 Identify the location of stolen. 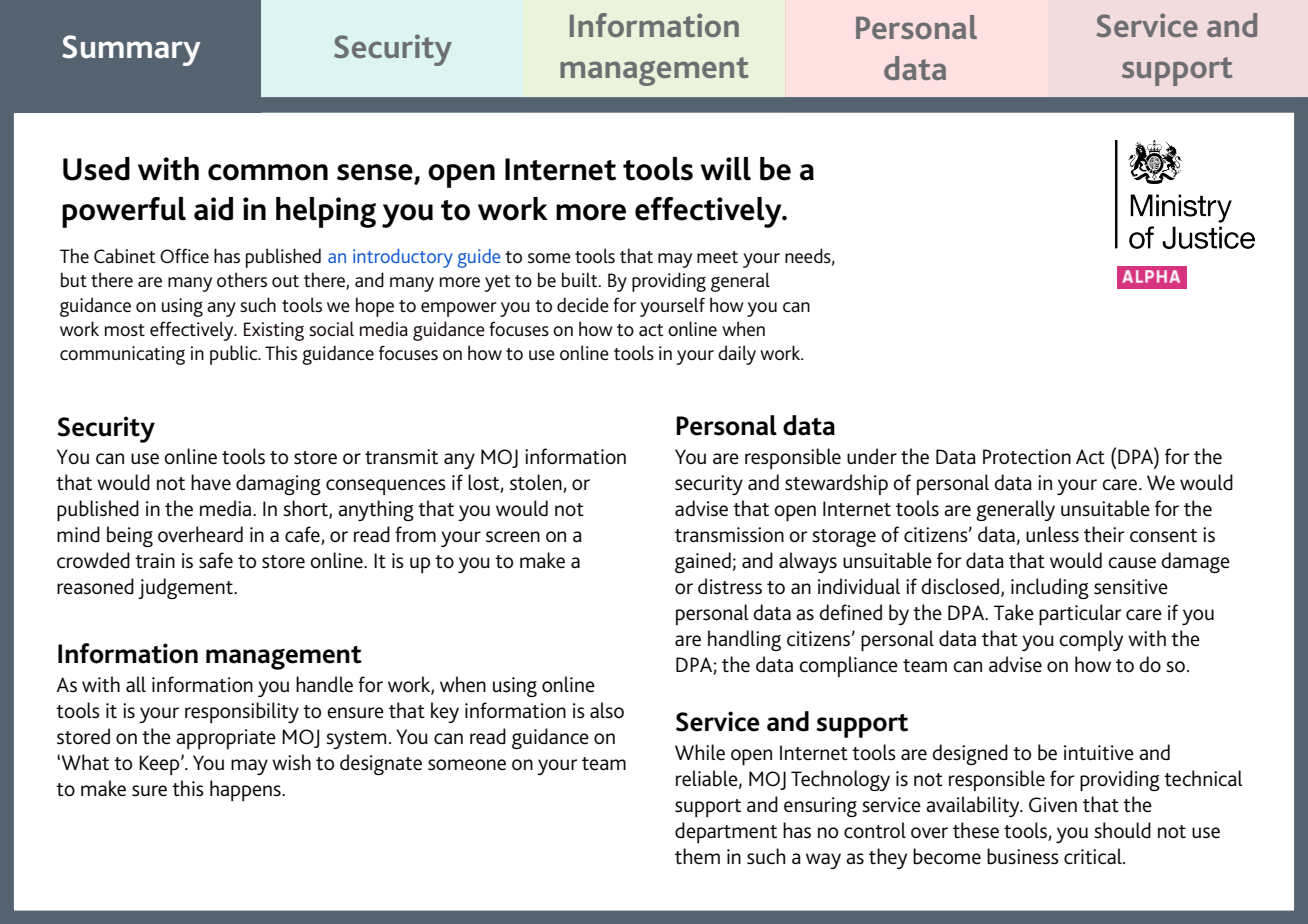
(536, 482).
